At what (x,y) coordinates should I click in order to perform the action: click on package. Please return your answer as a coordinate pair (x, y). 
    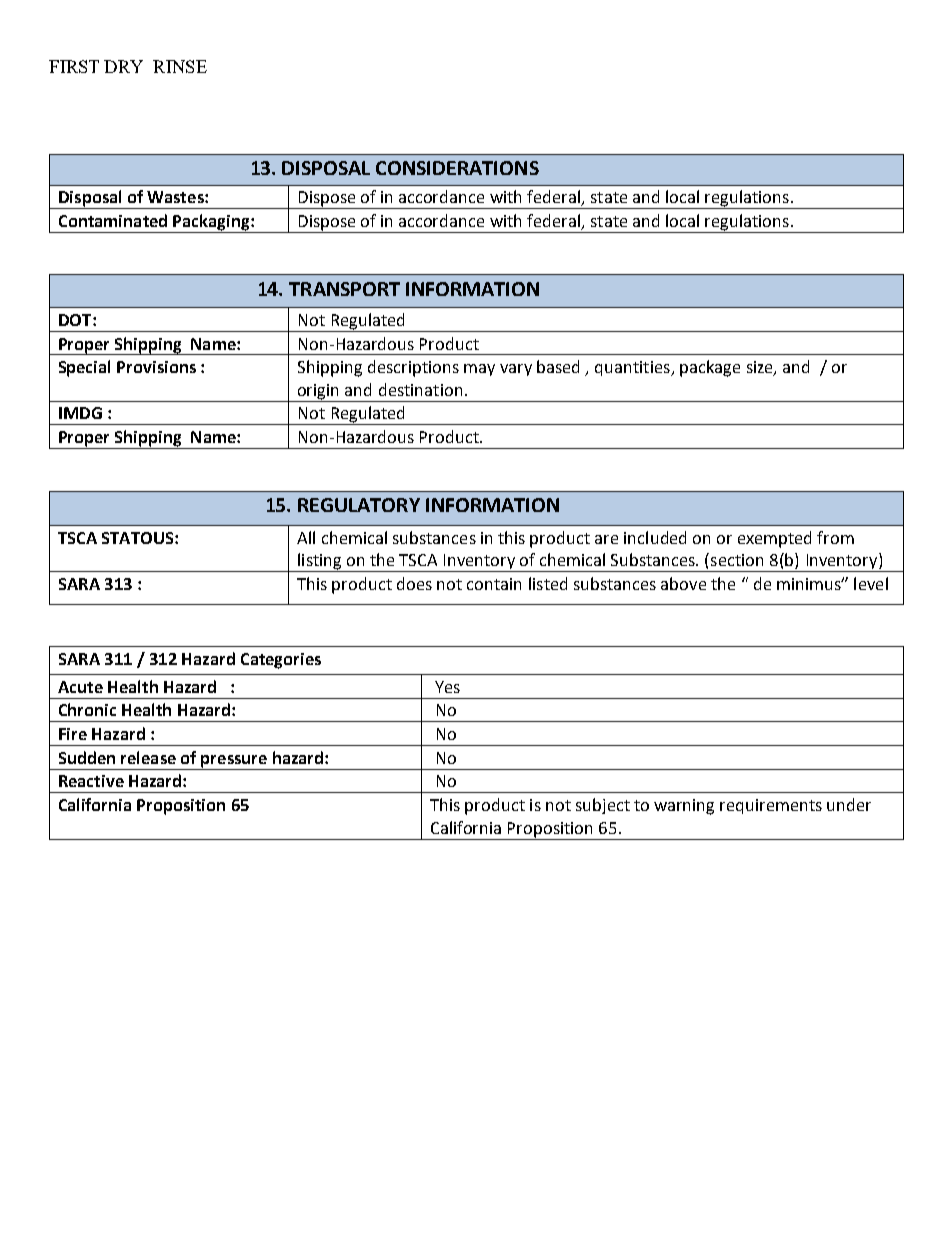
    Looking at the image, I should click on (710, 368).
